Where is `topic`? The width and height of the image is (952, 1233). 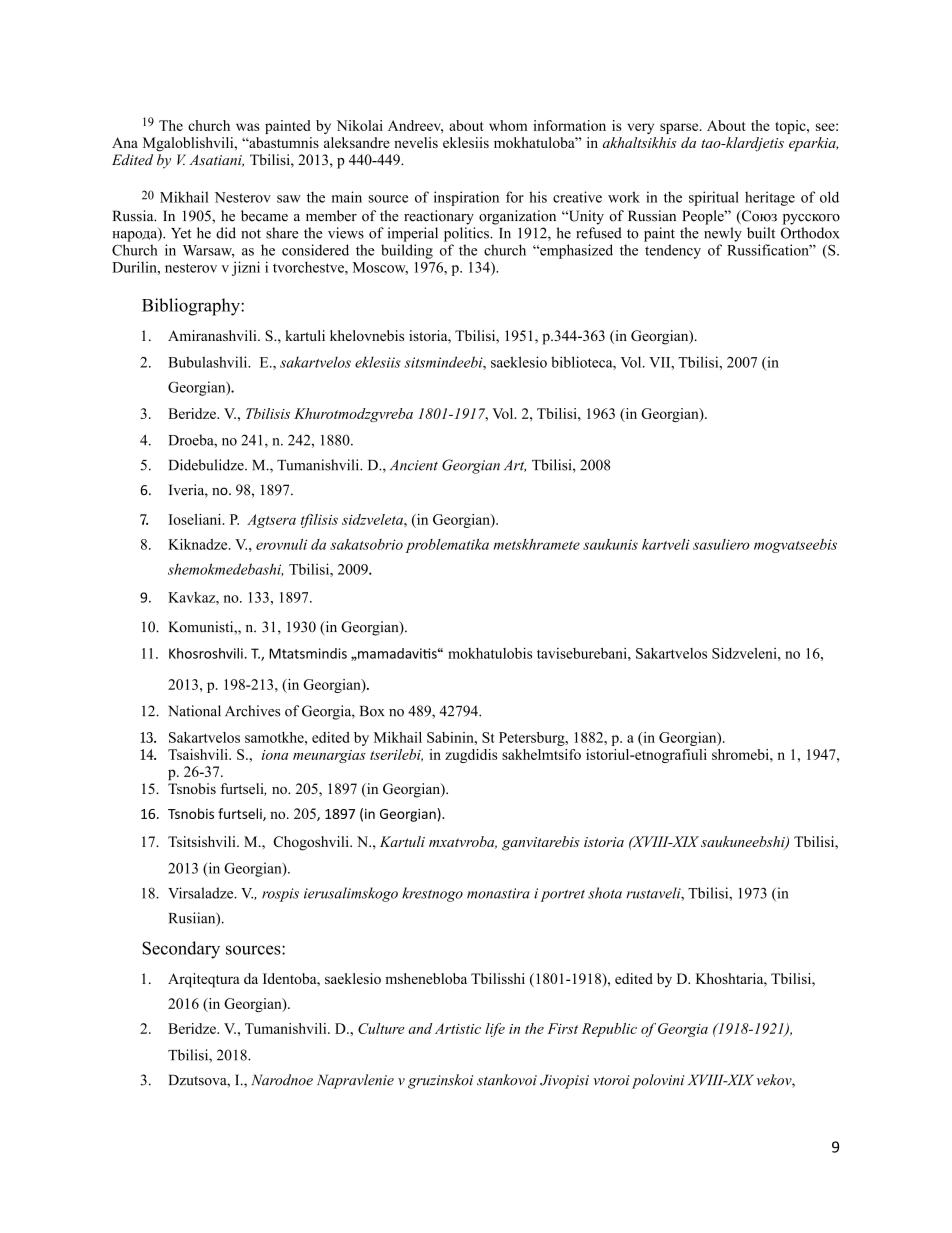 topic is located at coordinates (791, 127).
